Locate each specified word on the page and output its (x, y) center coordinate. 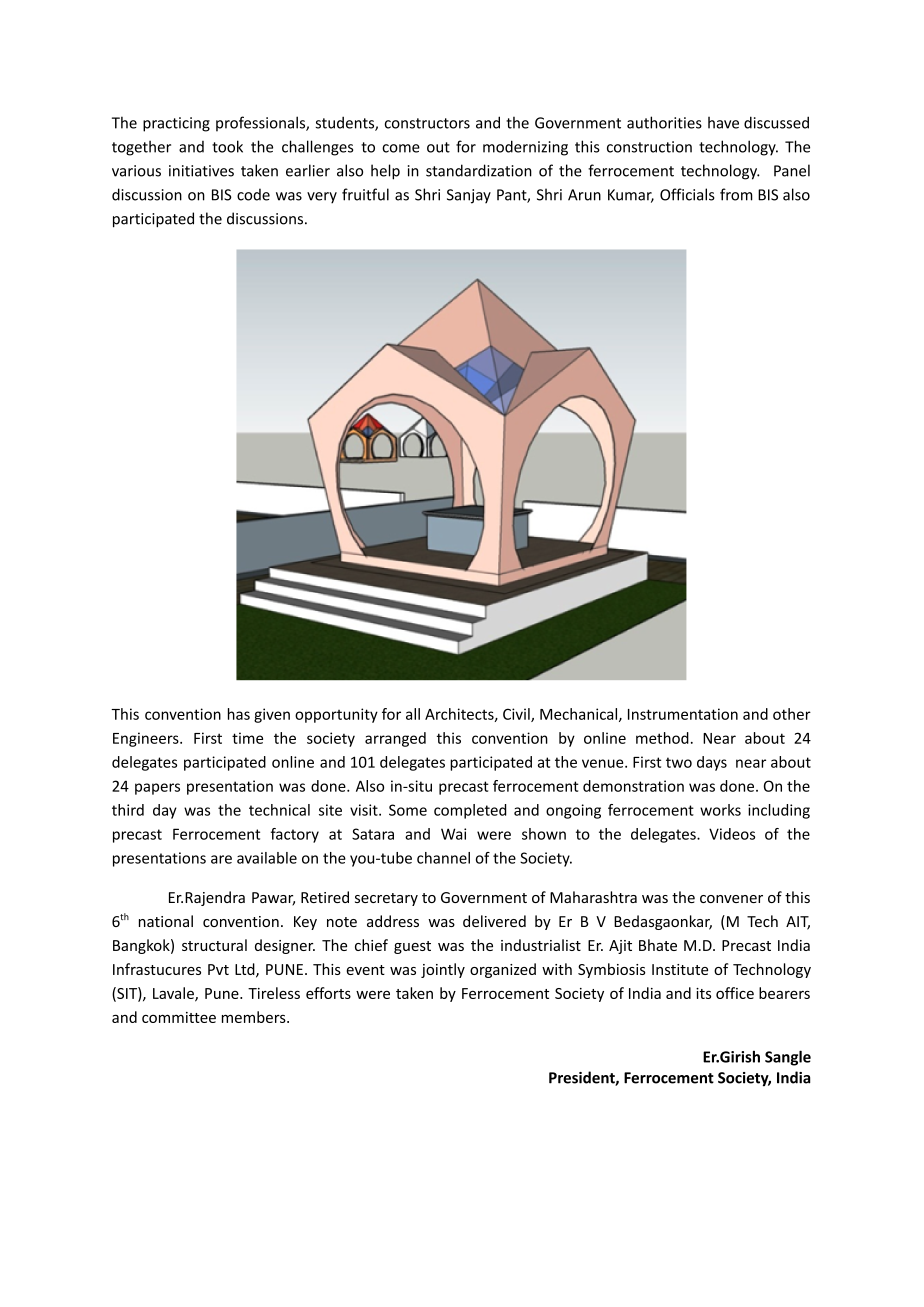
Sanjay (469, 196)
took (227, 146)
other (792, 714)
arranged (395, 739)
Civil (517, 715)
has (239, 714)
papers (157, 789)
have (723, 123)
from (736, 194)
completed (470, 811)
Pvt (218, 969)
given (272, 715)
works (720, 810)
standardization (479, 170)
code (253, 194)
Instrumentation (683, 714)
